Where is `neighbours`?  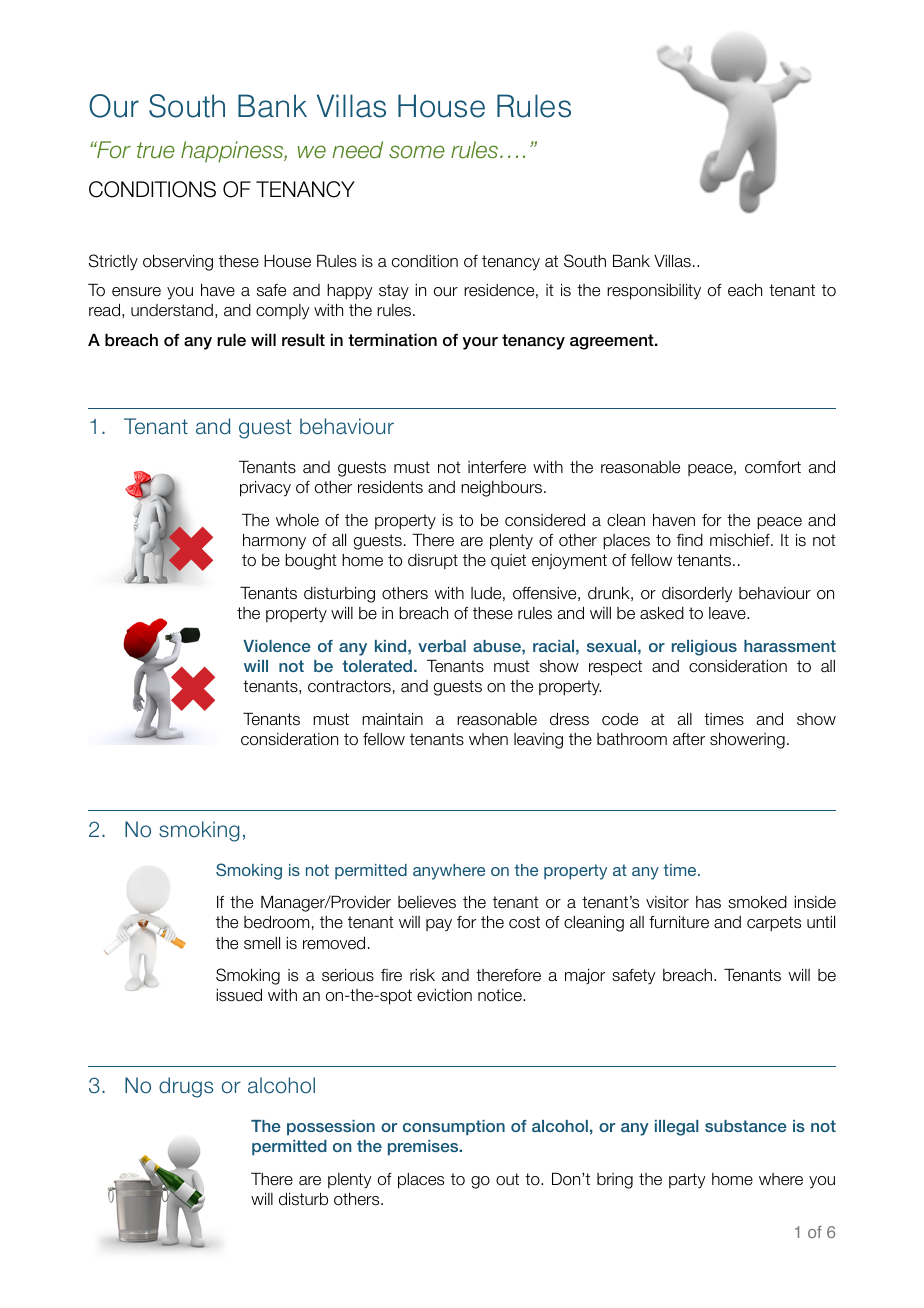 neighbours is located at coordinates (503, 489).
